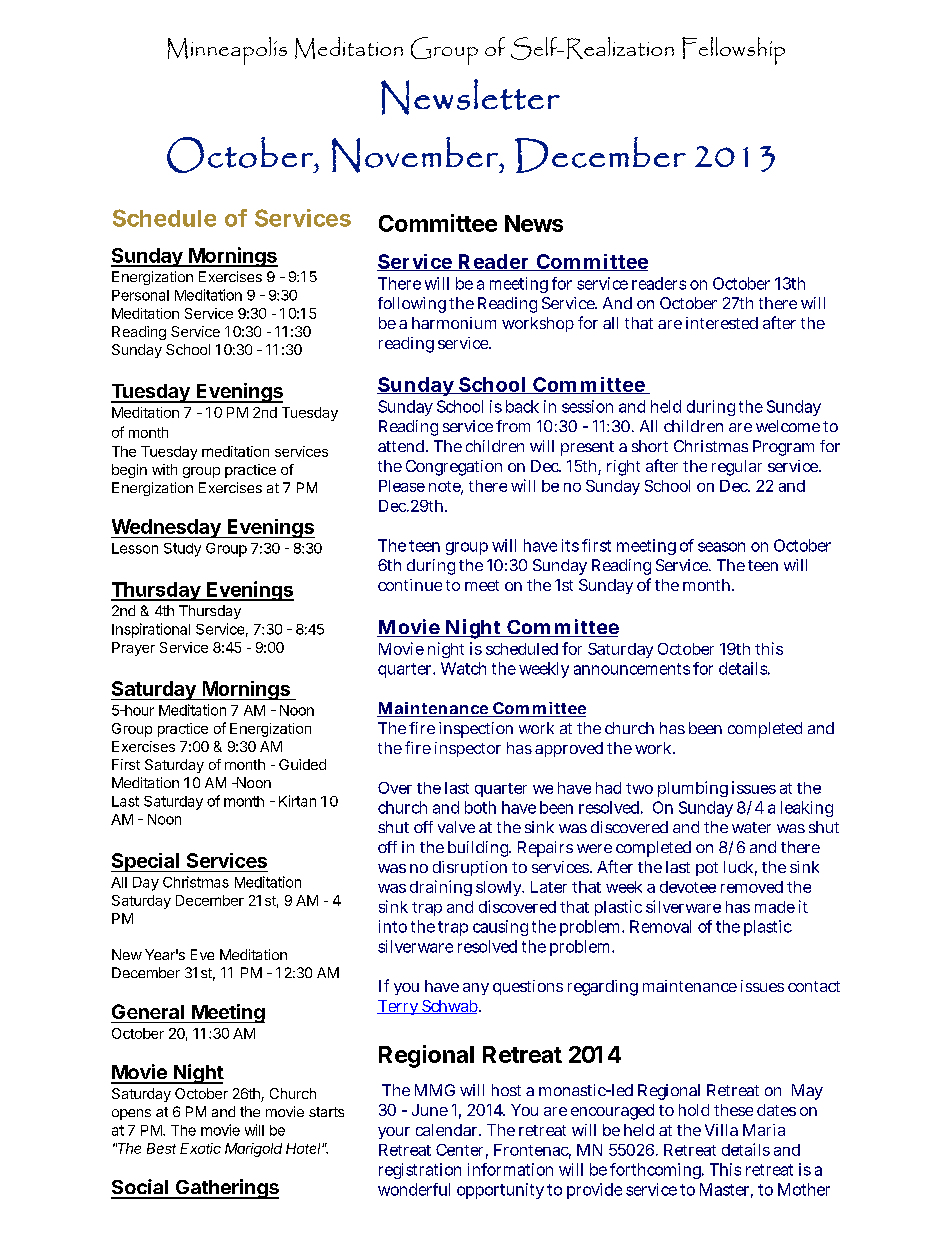  Describe the element at coordinates (200, 1148) in the screenshot. I see `Exotic` at that location.
